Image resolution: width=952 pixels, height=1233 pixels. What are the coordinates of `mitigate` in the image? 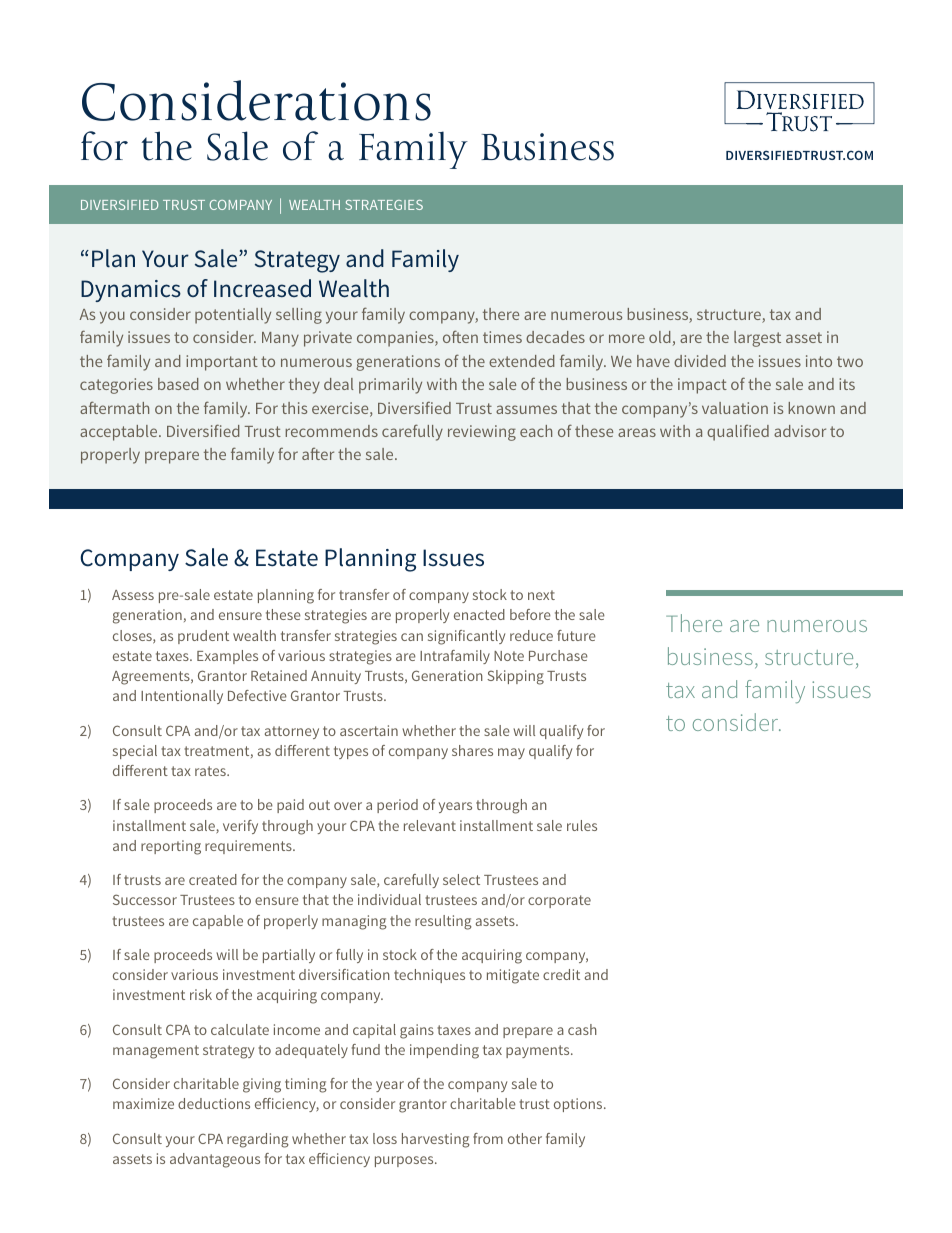 It's located at (513, 976).
